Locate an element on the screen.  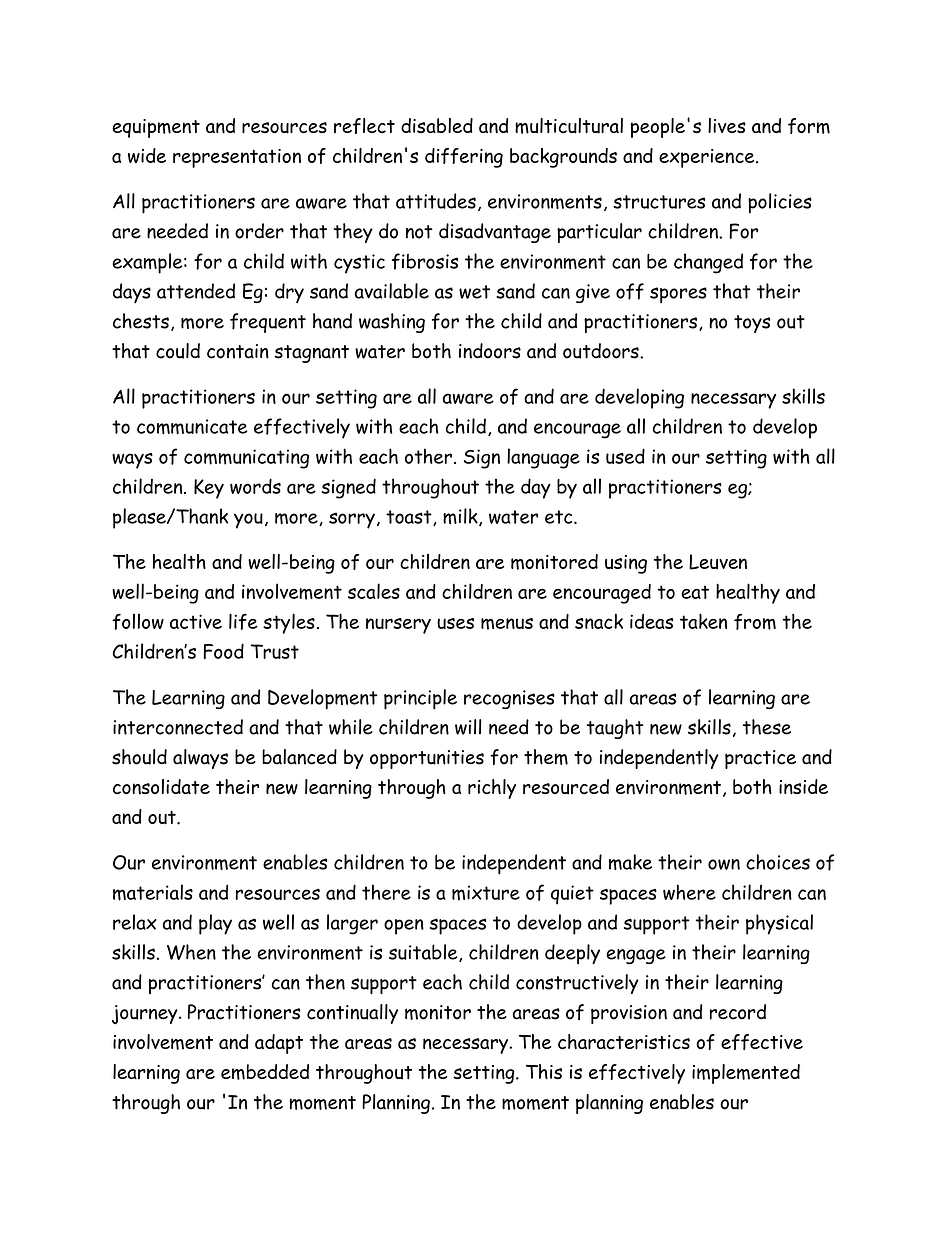
This is located at coordinates (544, 1071).
